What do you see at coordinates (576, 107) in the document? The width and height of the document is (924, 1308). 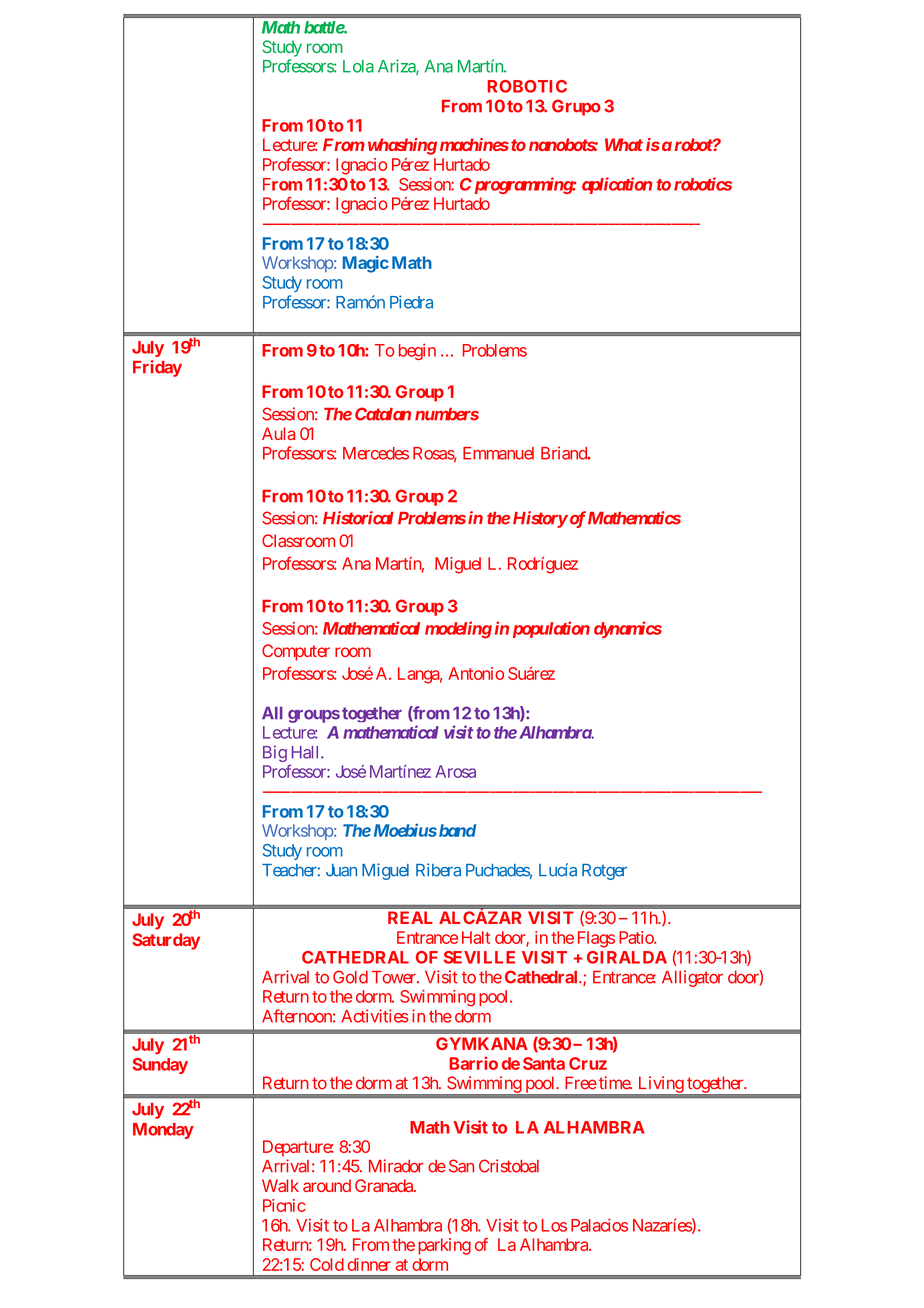 I see `Grupo` at bounding box center [576, 107].
